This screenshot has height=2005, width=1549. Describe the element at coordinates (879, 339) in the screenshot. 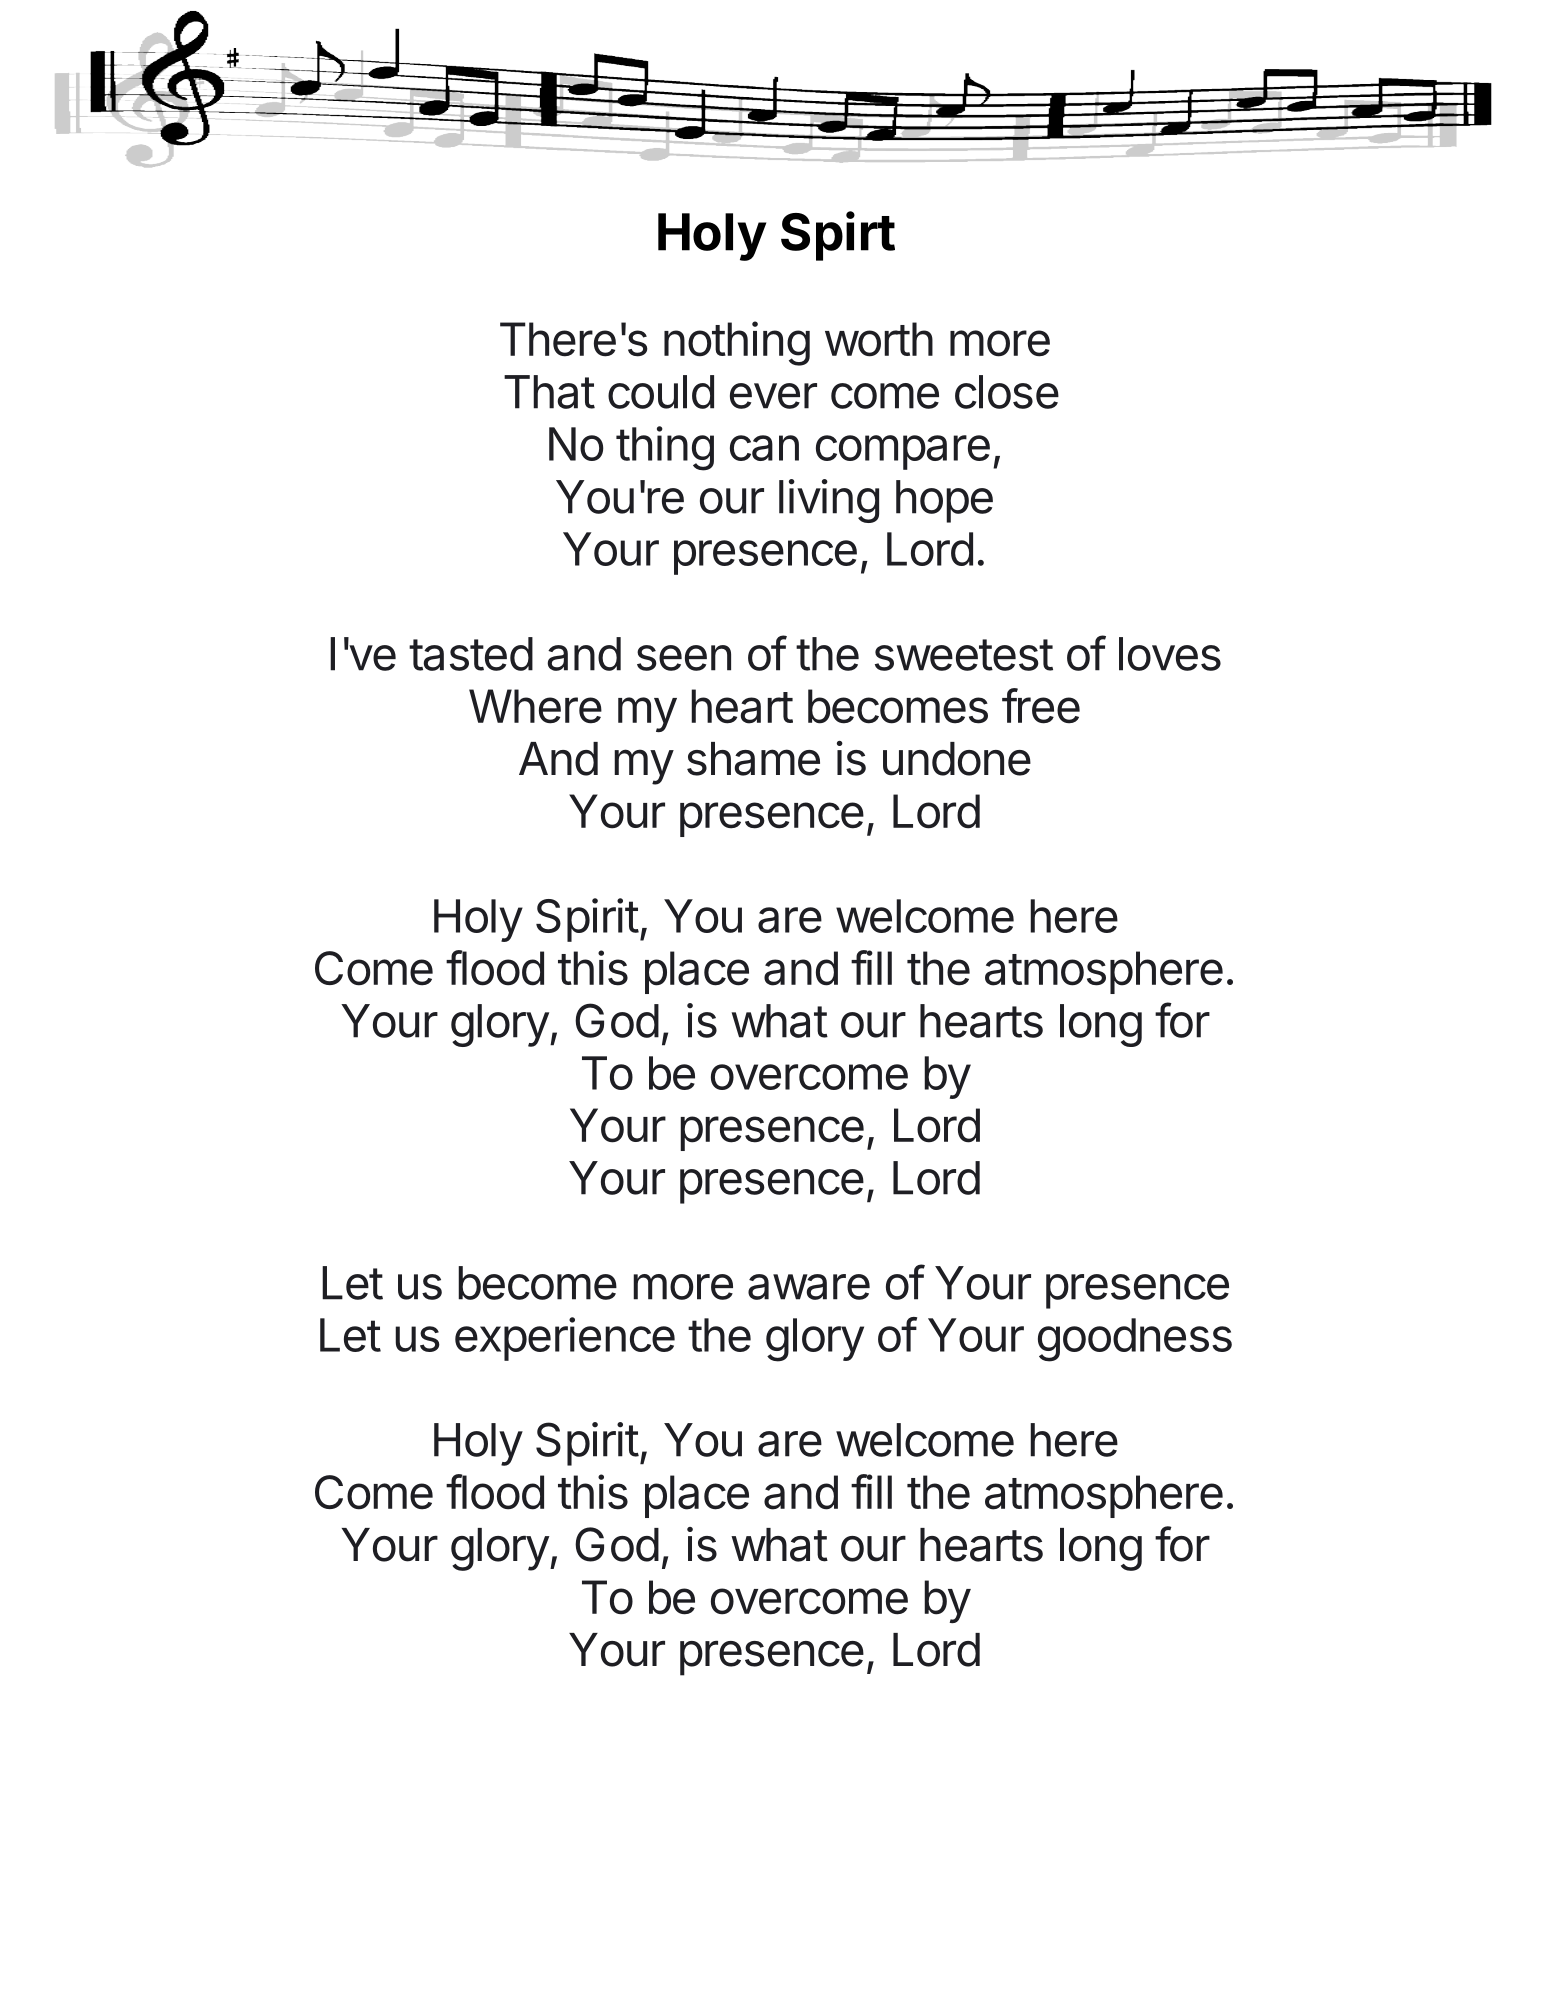

I see `worth` at that location.
